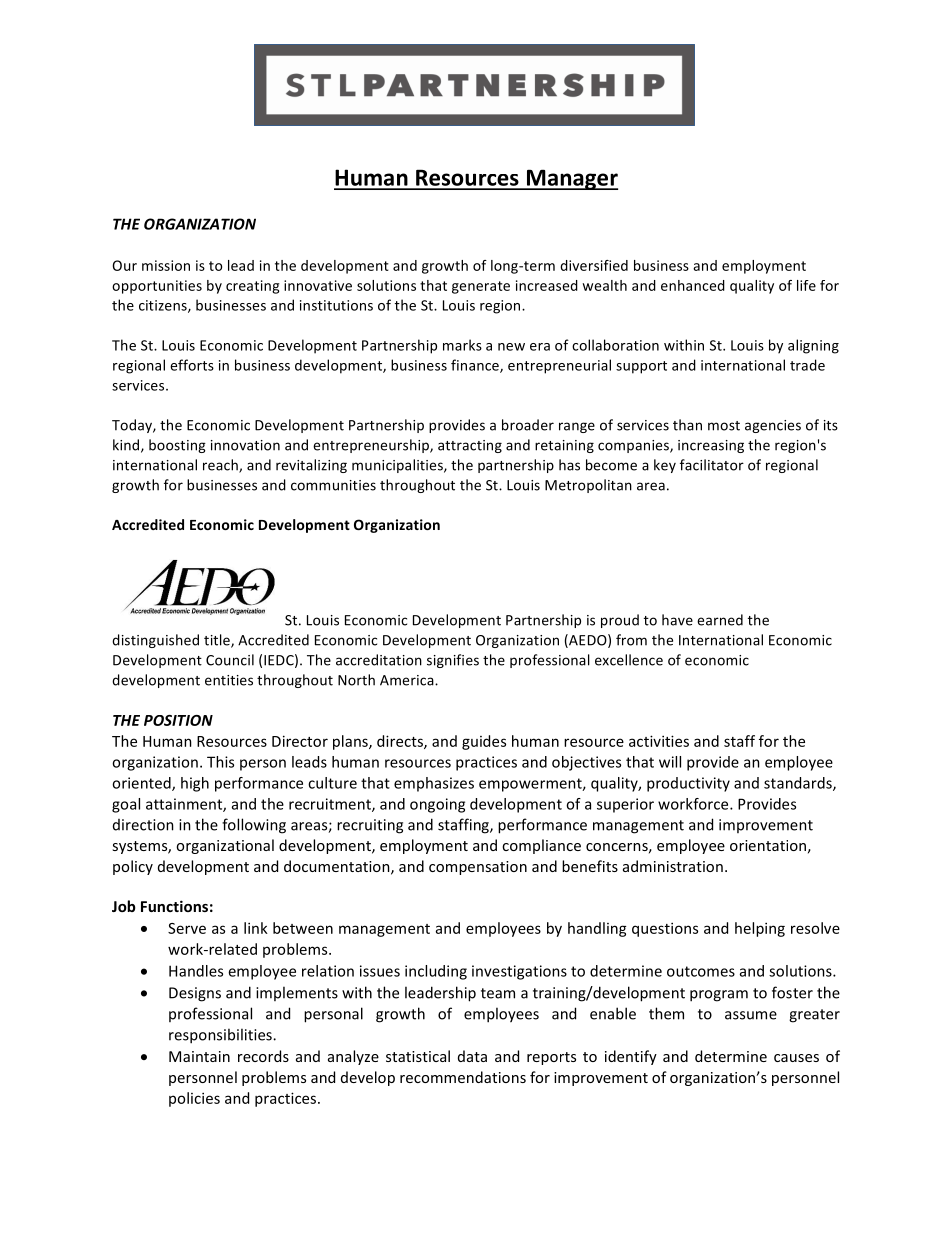  Describe the element at coordinates (166, 265) in the screenshot. I see `mission` at that location.
